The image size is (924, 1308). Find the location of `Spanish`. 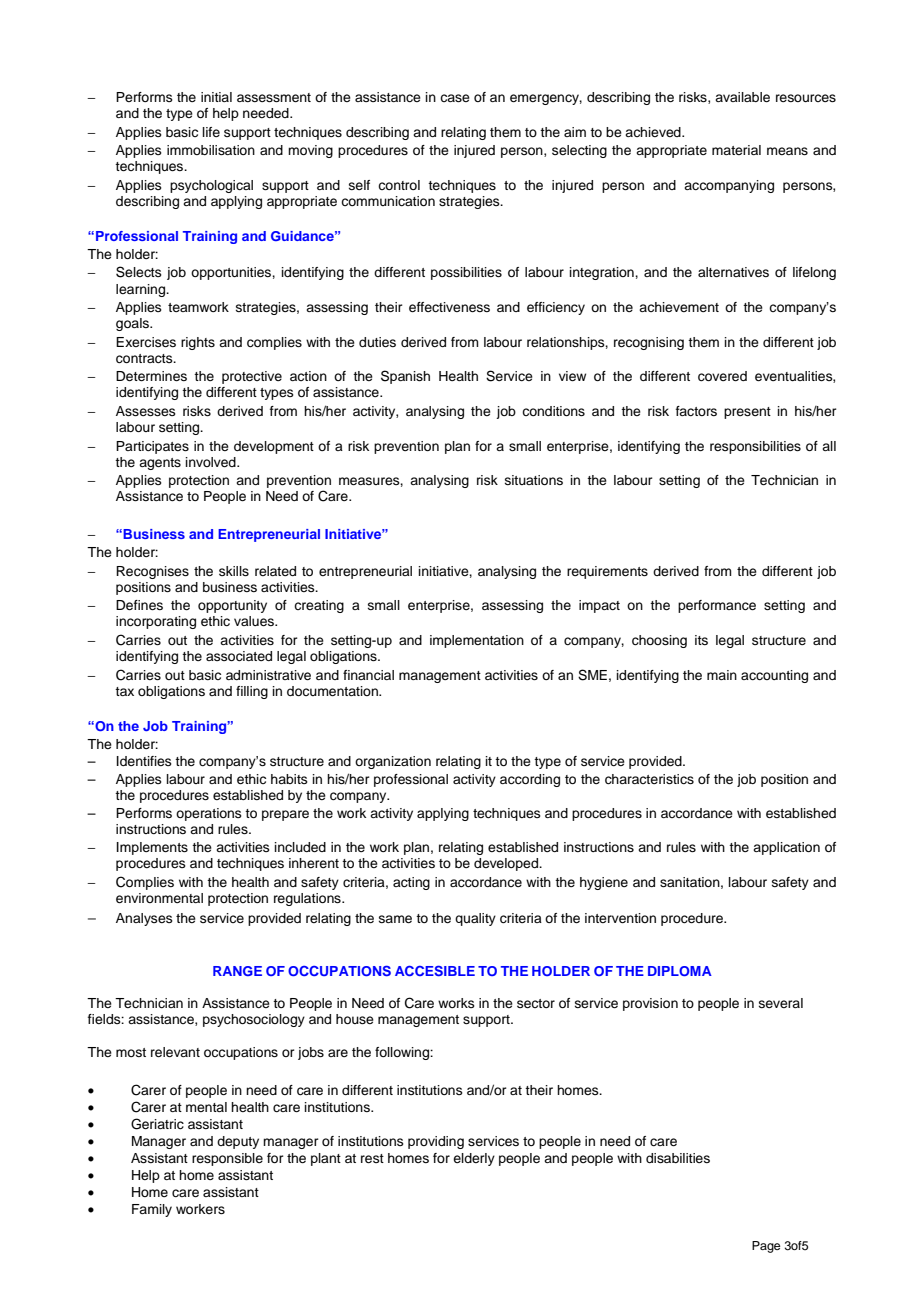

Spanish is located at coordinates (405, 377).
